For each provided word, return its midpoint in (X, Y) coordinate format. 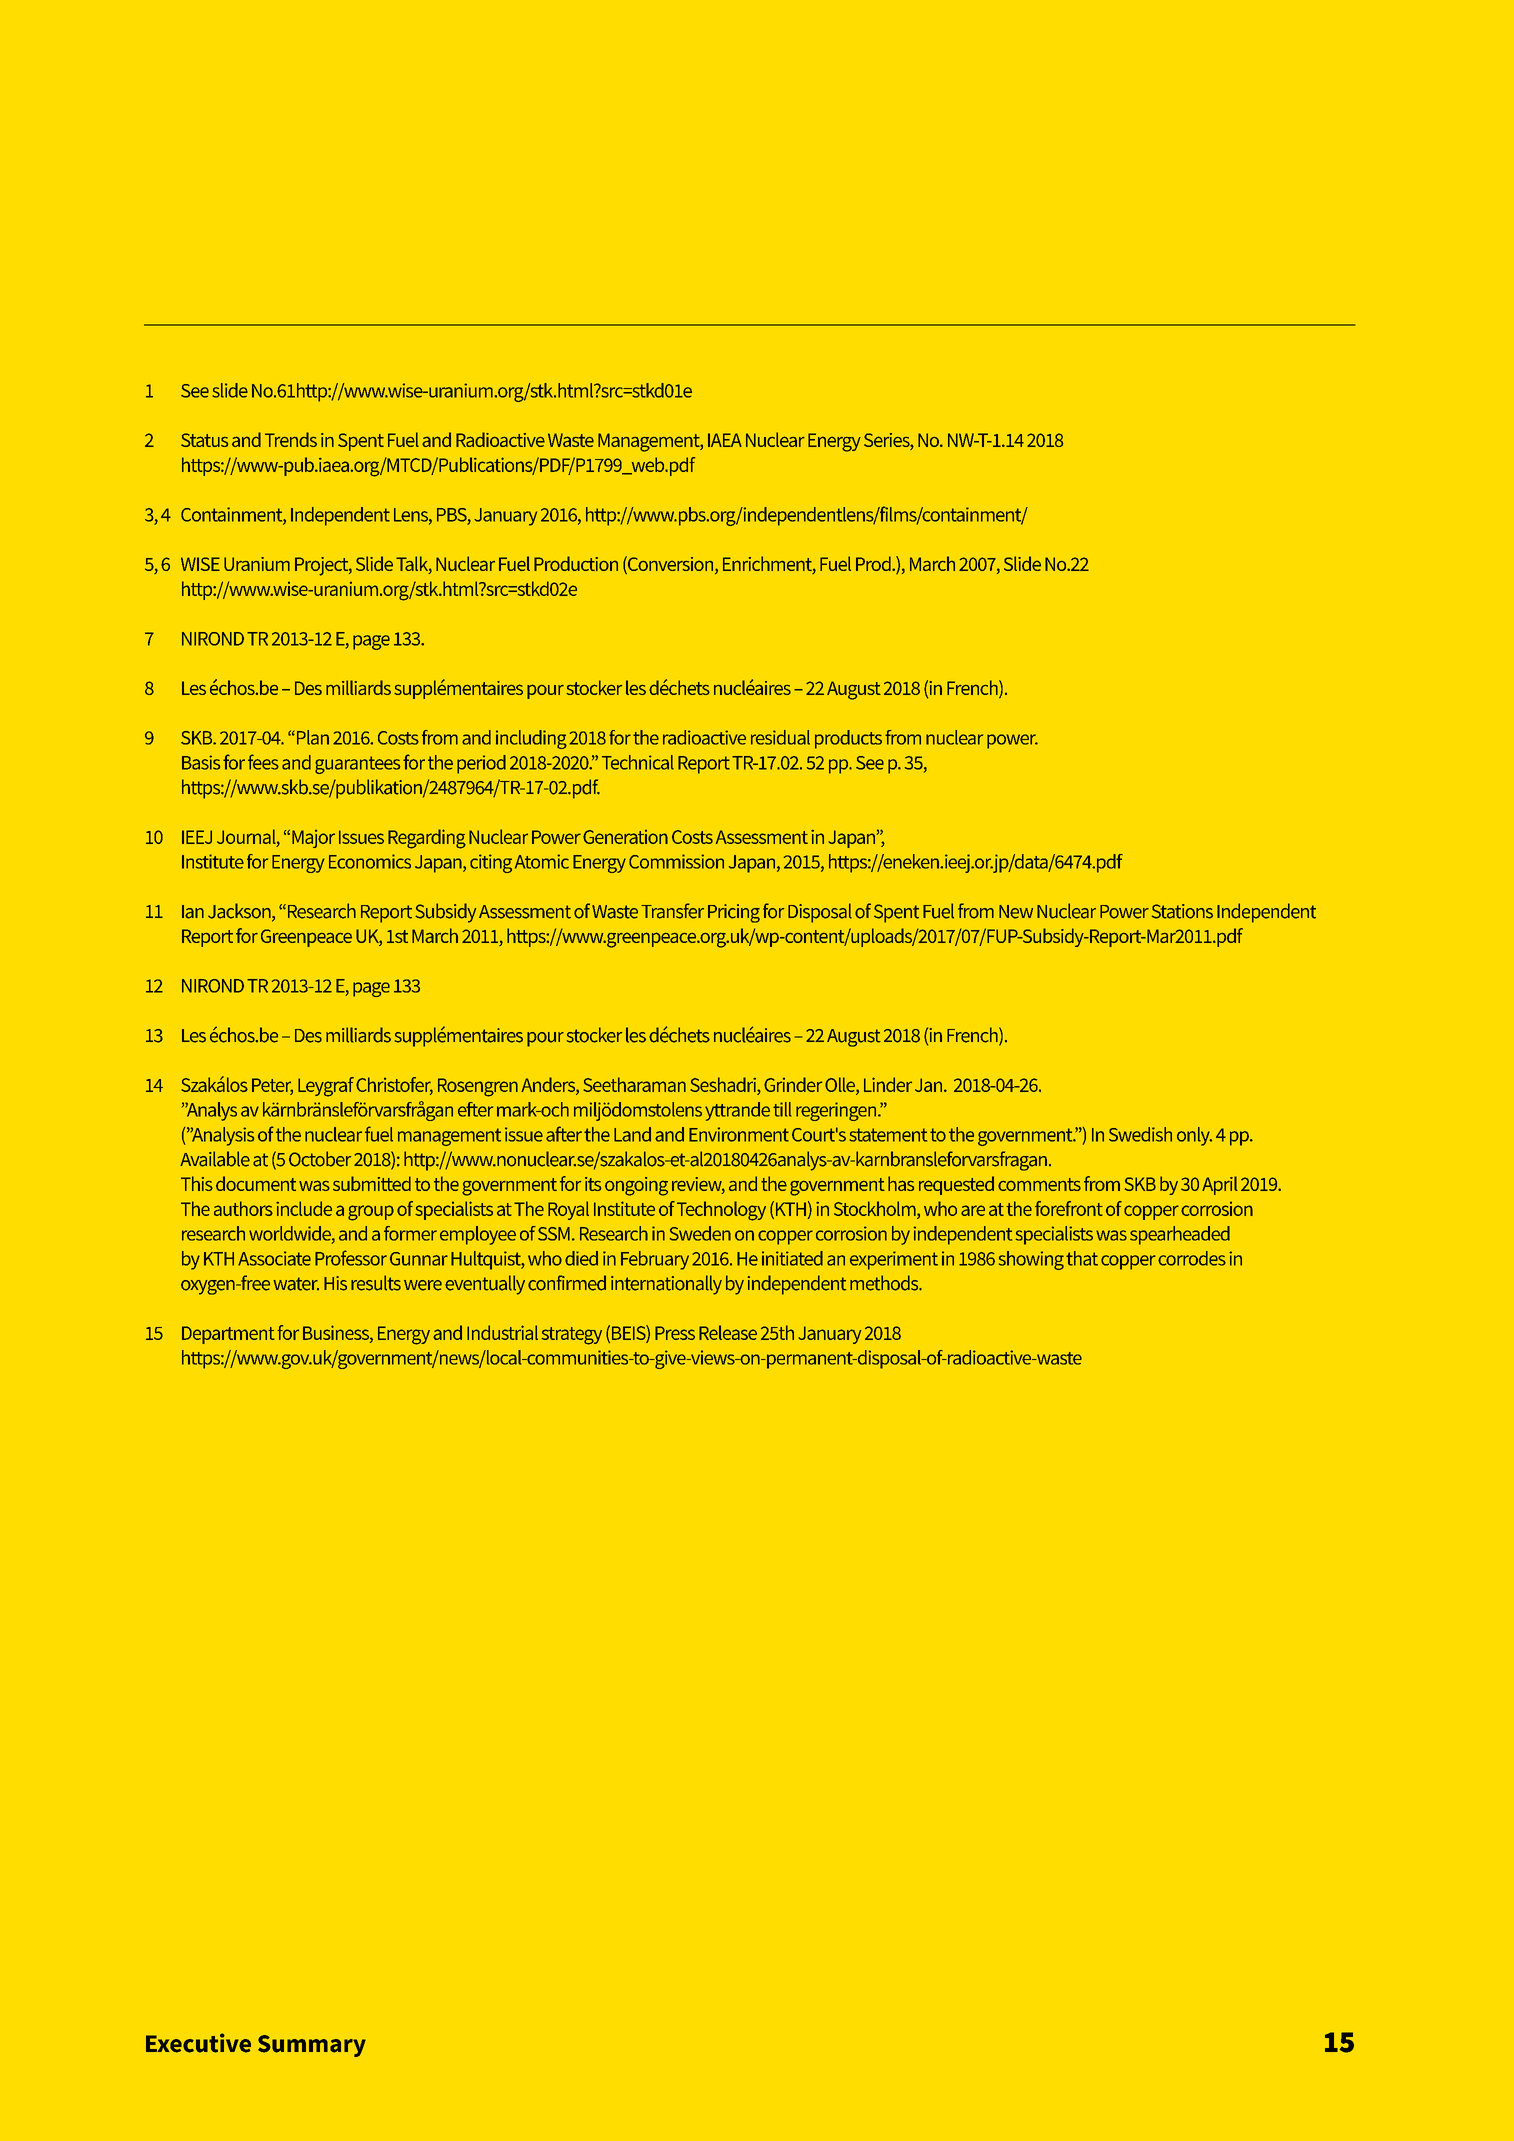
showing (1031, 1260)
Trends (291, 439)
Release (728, 1332)
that (1082, 1258)
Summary (312, 2046)
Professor (351, 1258)
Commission (676, 861)
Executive (198, 2043)
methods (885, 1283)
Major (313, 839)
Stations (1182, 911)
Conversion (671, 565)
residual (780, 737)
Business (337, 1333)
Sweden (700, 1233)
